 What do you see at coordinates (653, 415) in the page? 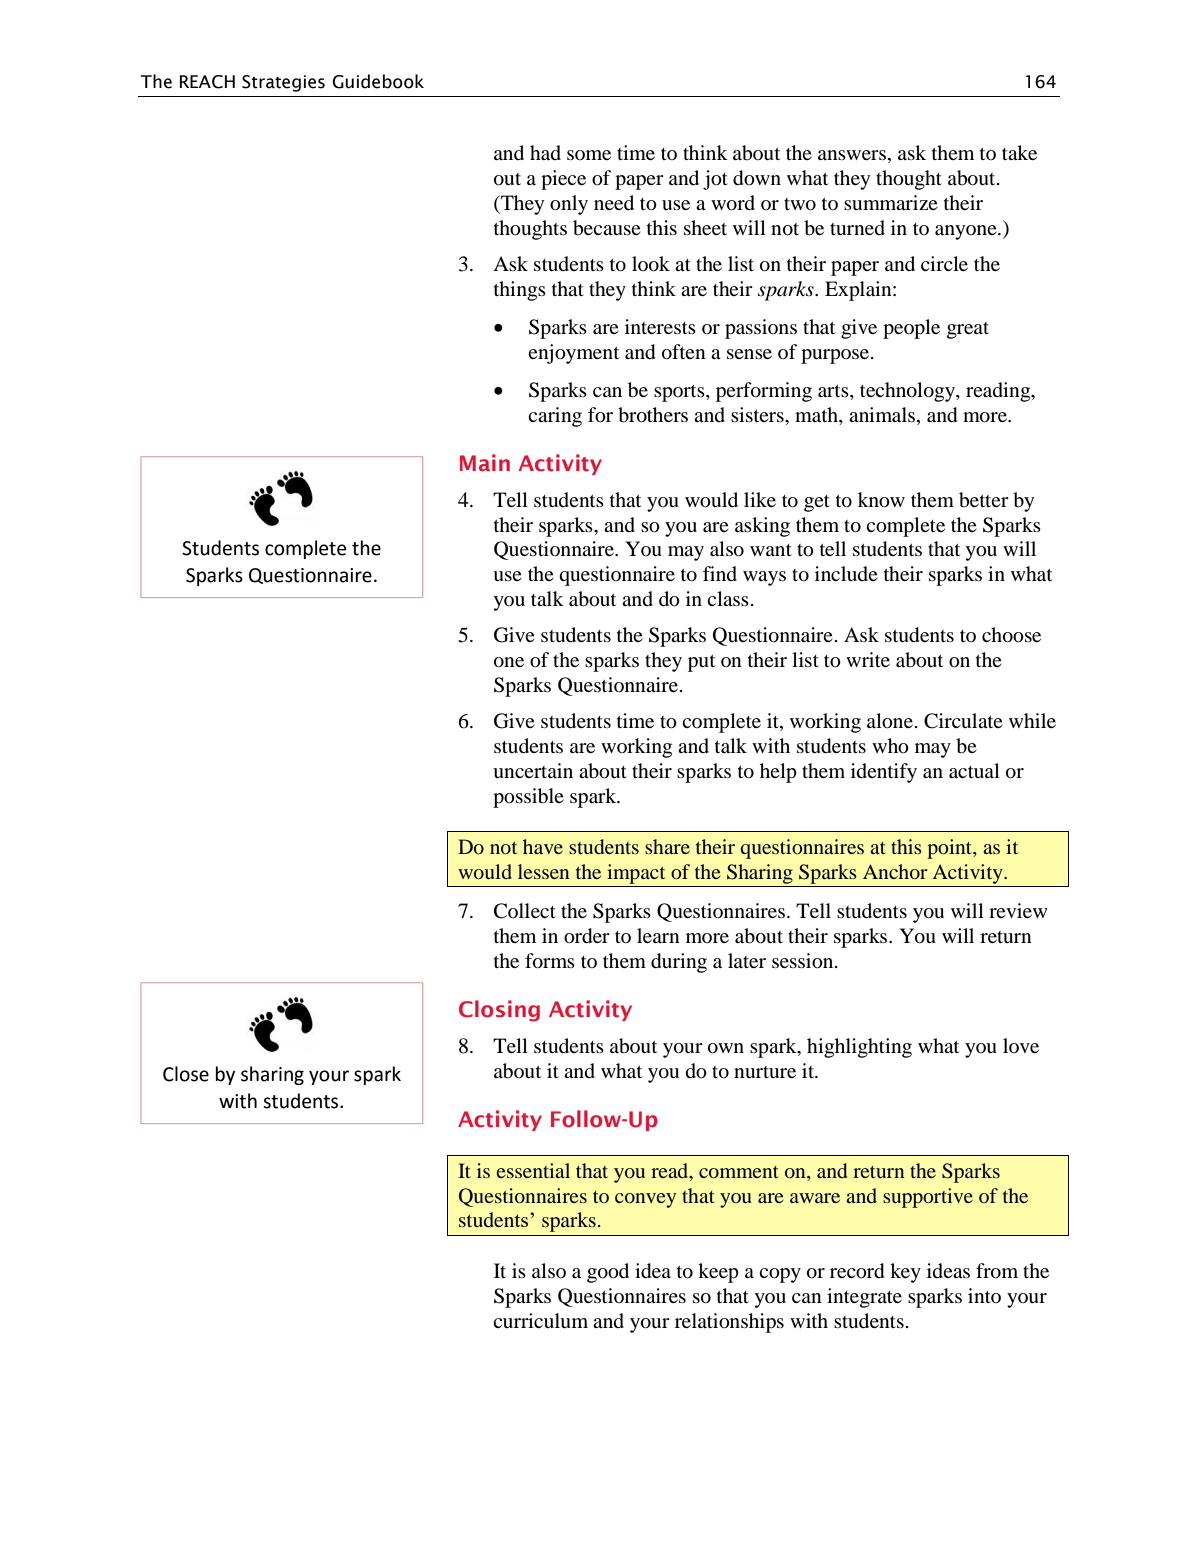
I see `brothers` at bounding box center [653, 415].
